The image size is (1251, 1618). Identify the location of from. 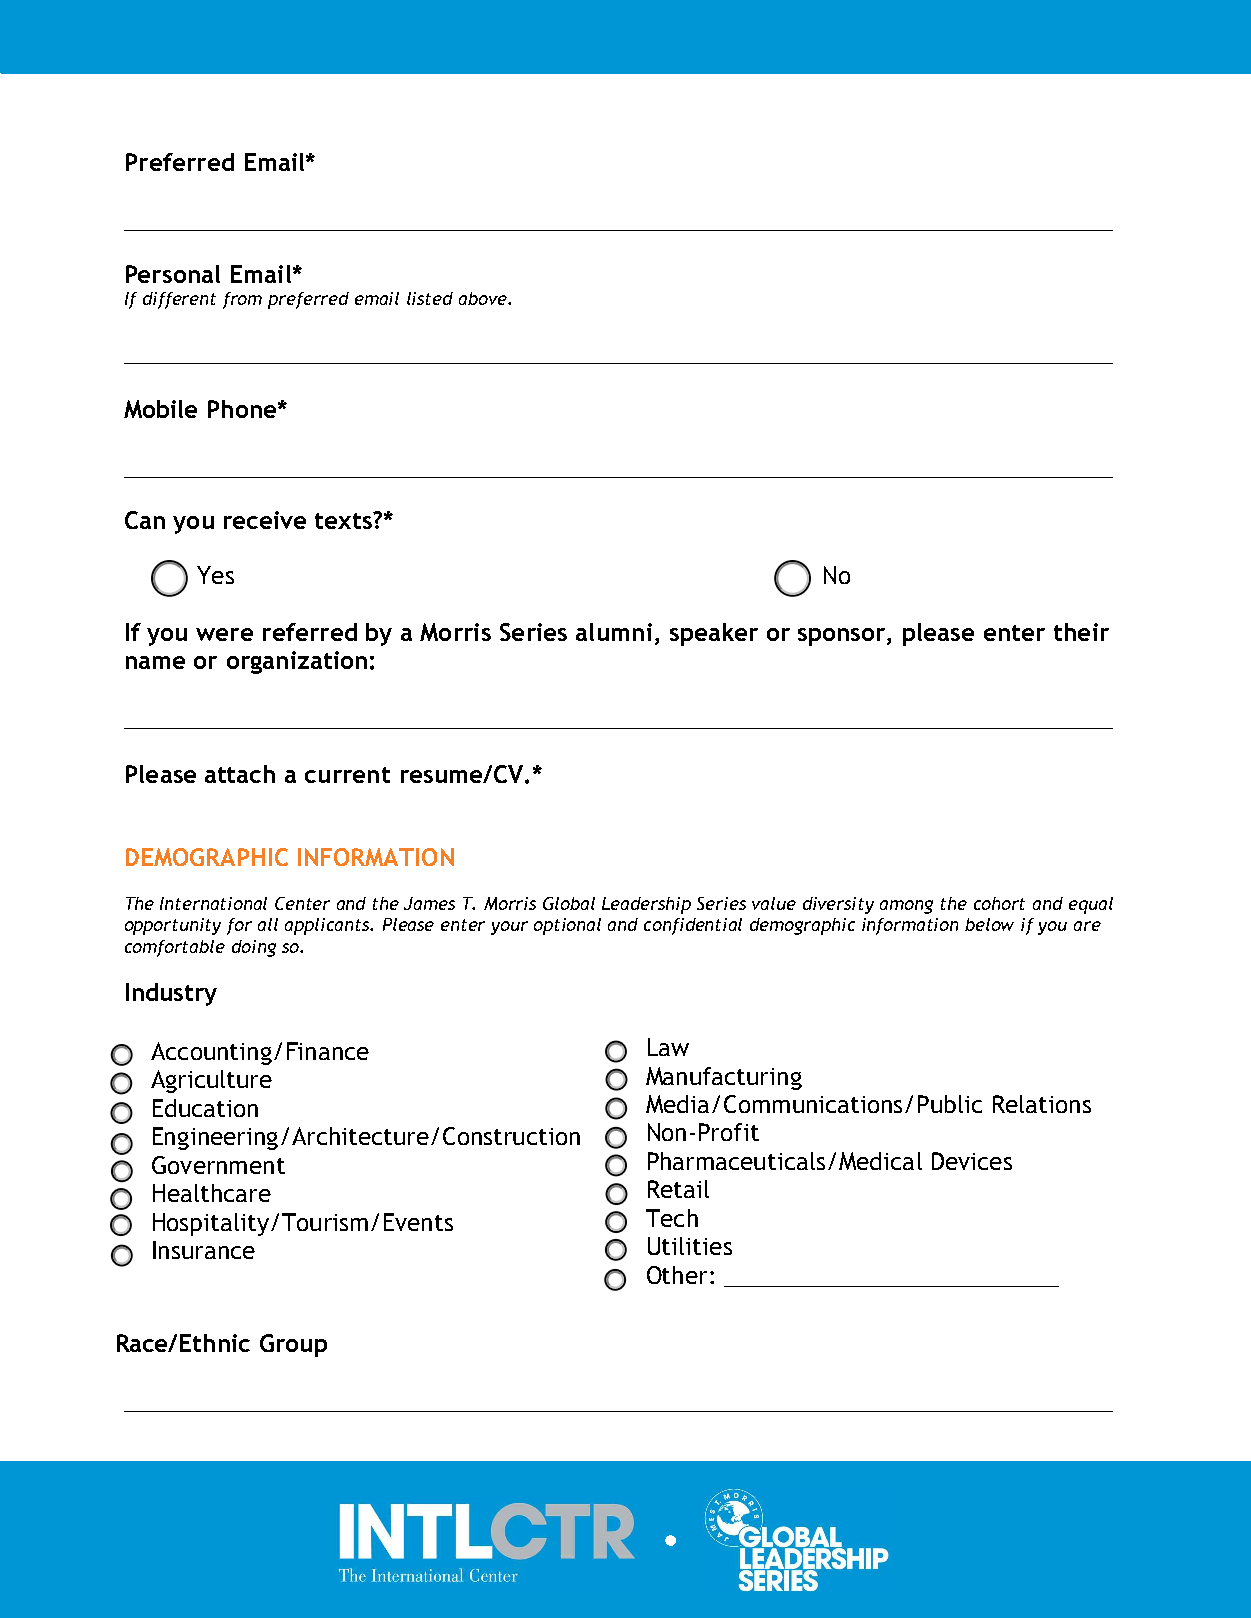
(242, 300).
